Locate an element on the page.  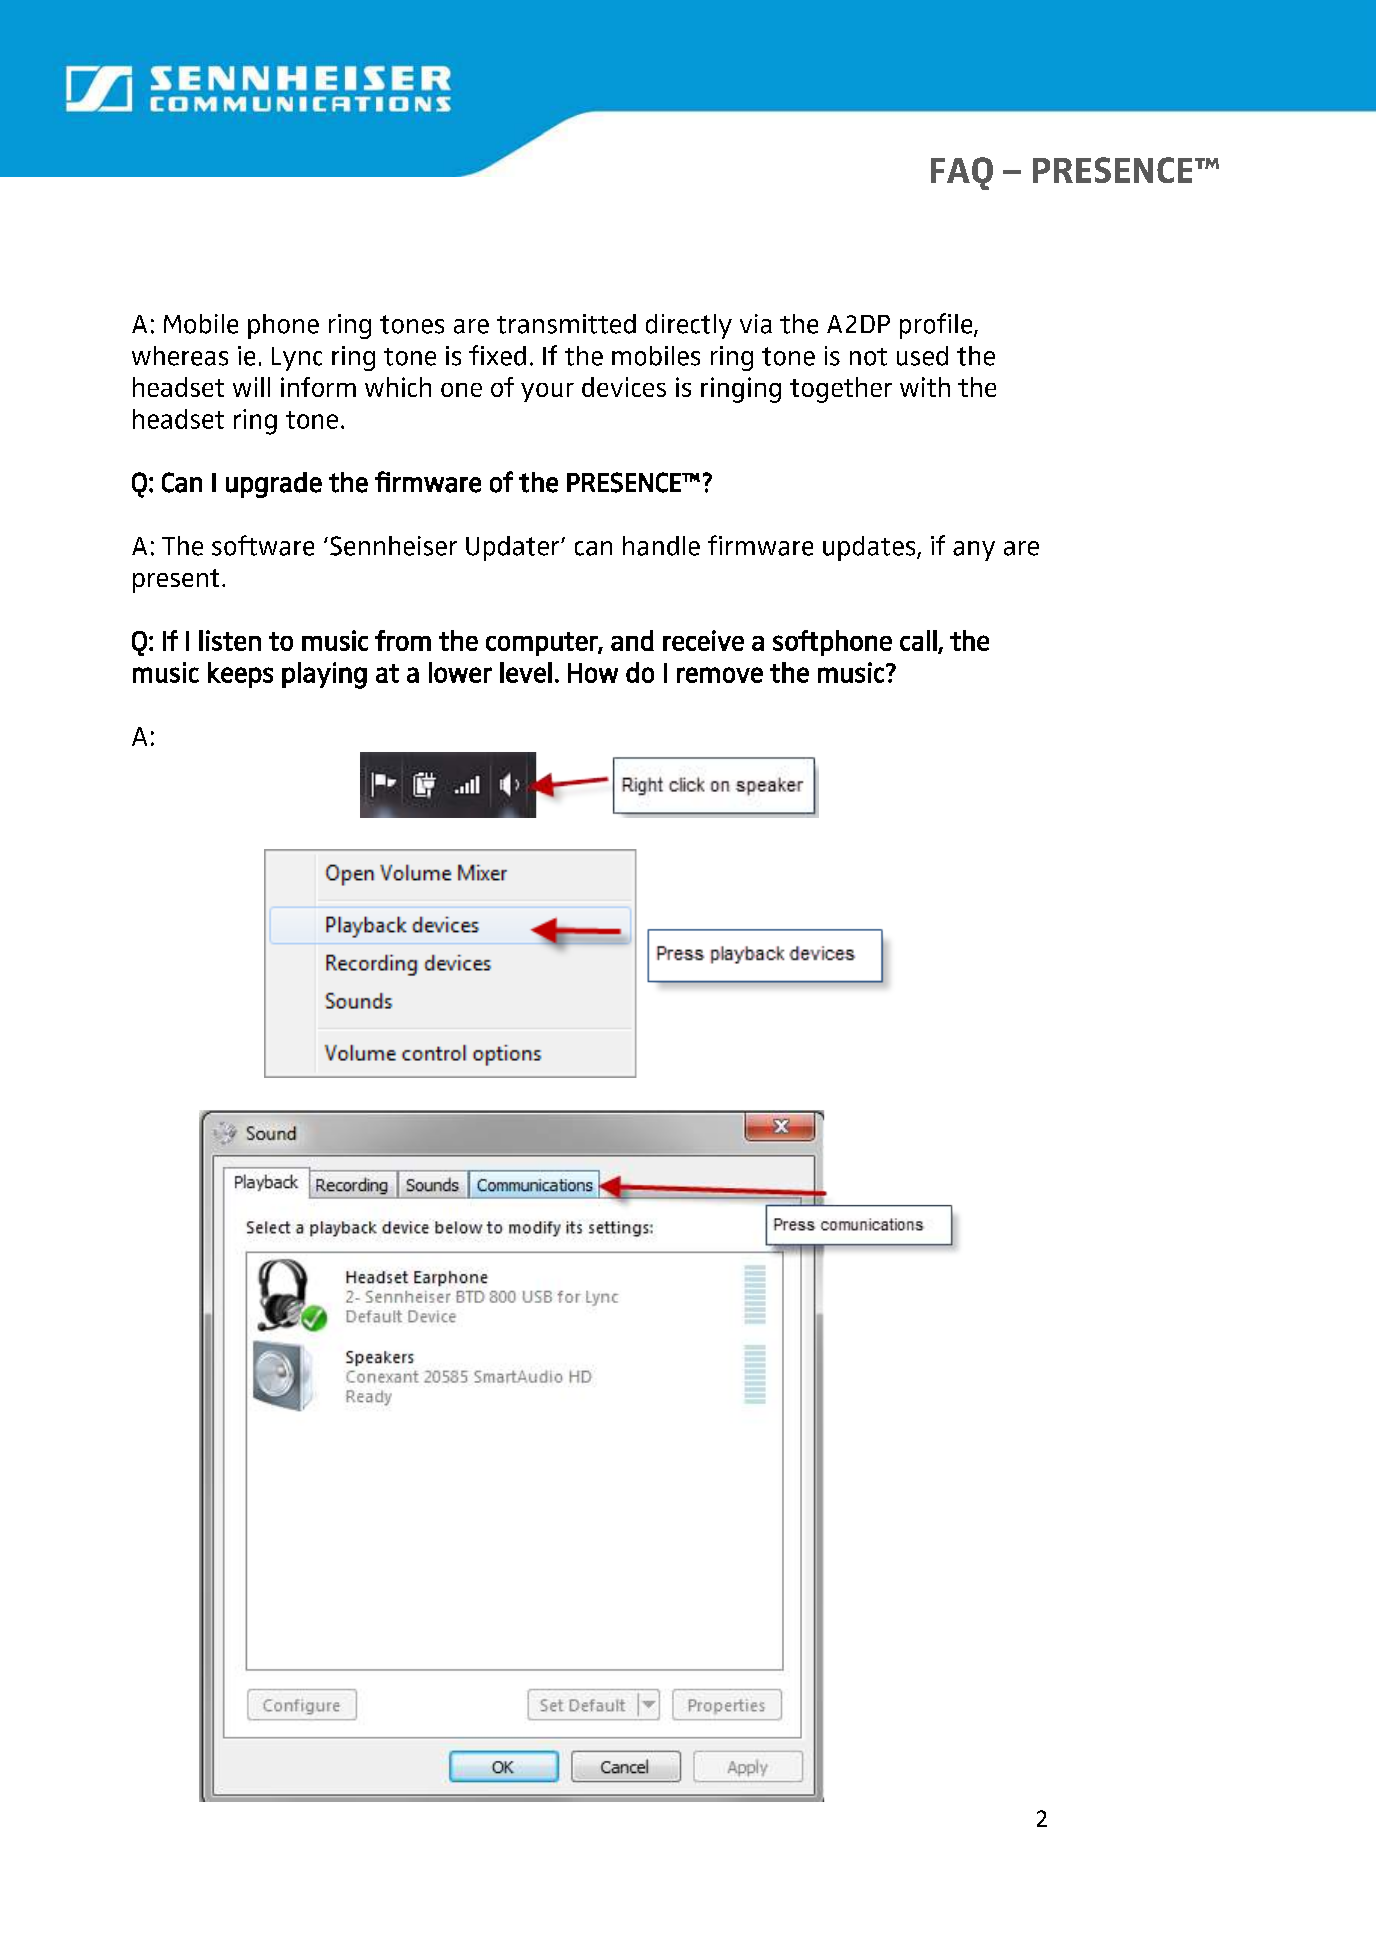
Updater is located at coordinates (514, 548).
